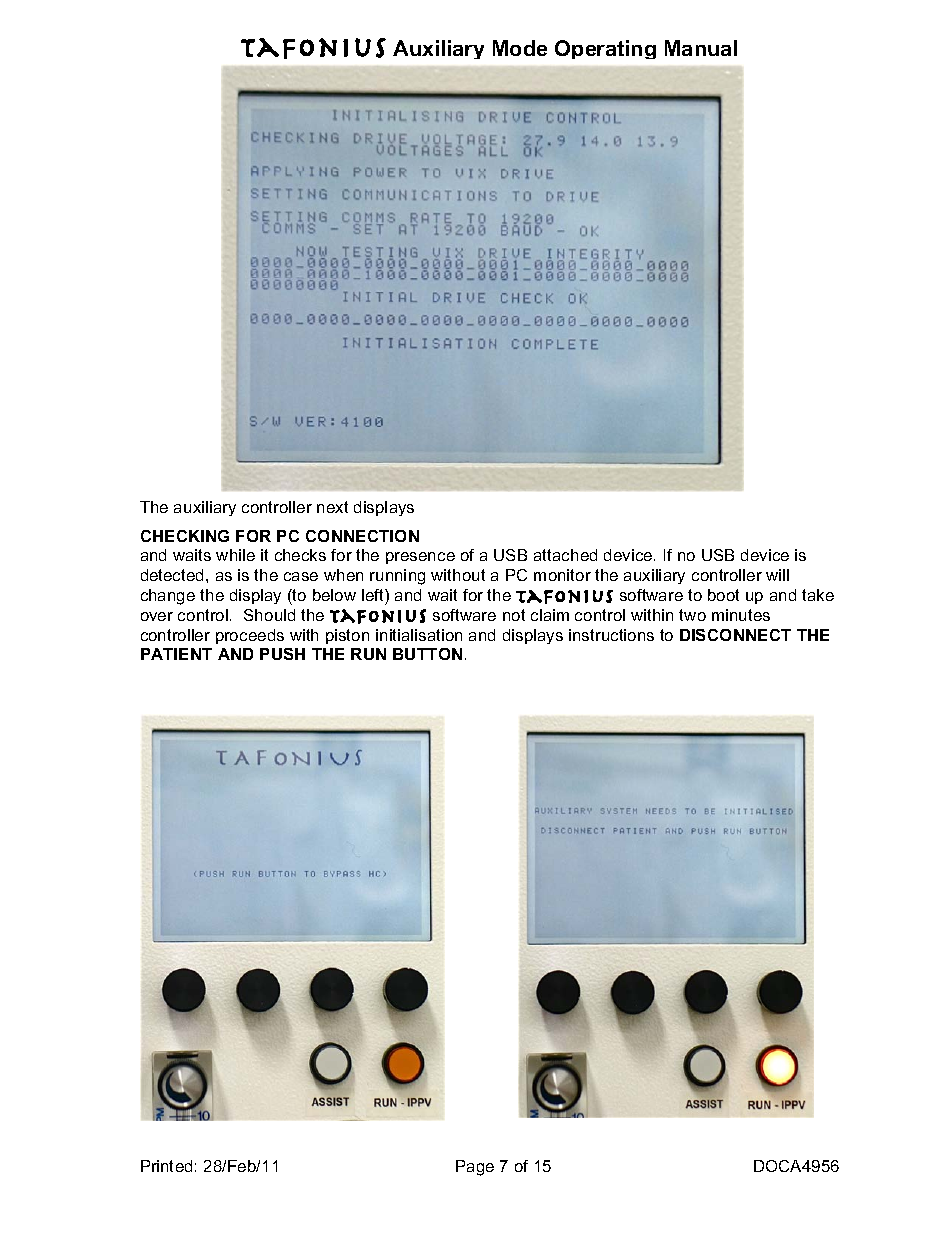 Image resolution: width=952 pixels, height=1233 pixels. What do you see at coordinates (166, 1166) in the screenshot?
I see `Printed` at bounding box center [166, 1166].
